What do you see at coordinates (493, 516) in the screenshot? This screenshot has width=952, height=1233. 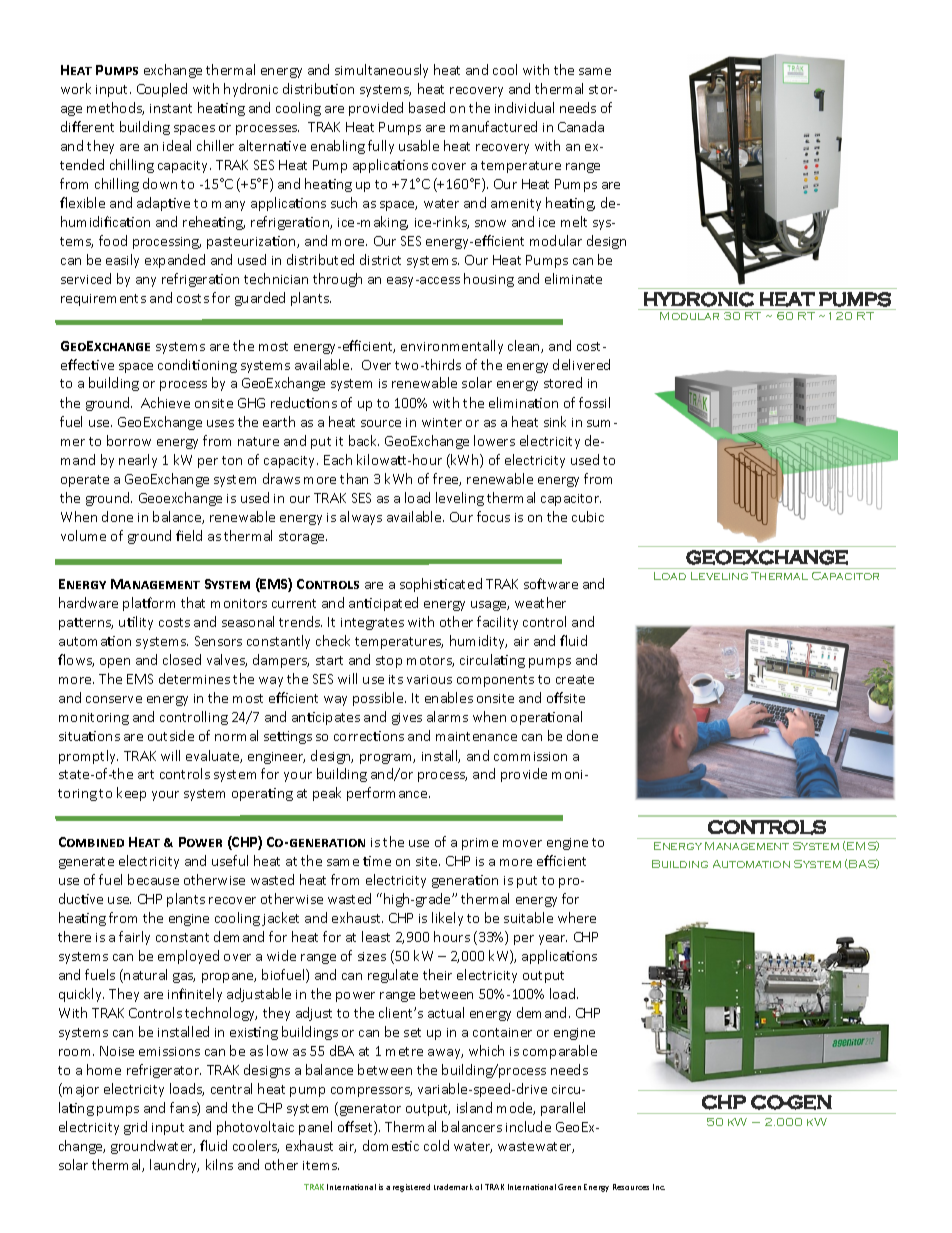 I see `focus` at bounding box center [493, 516].
